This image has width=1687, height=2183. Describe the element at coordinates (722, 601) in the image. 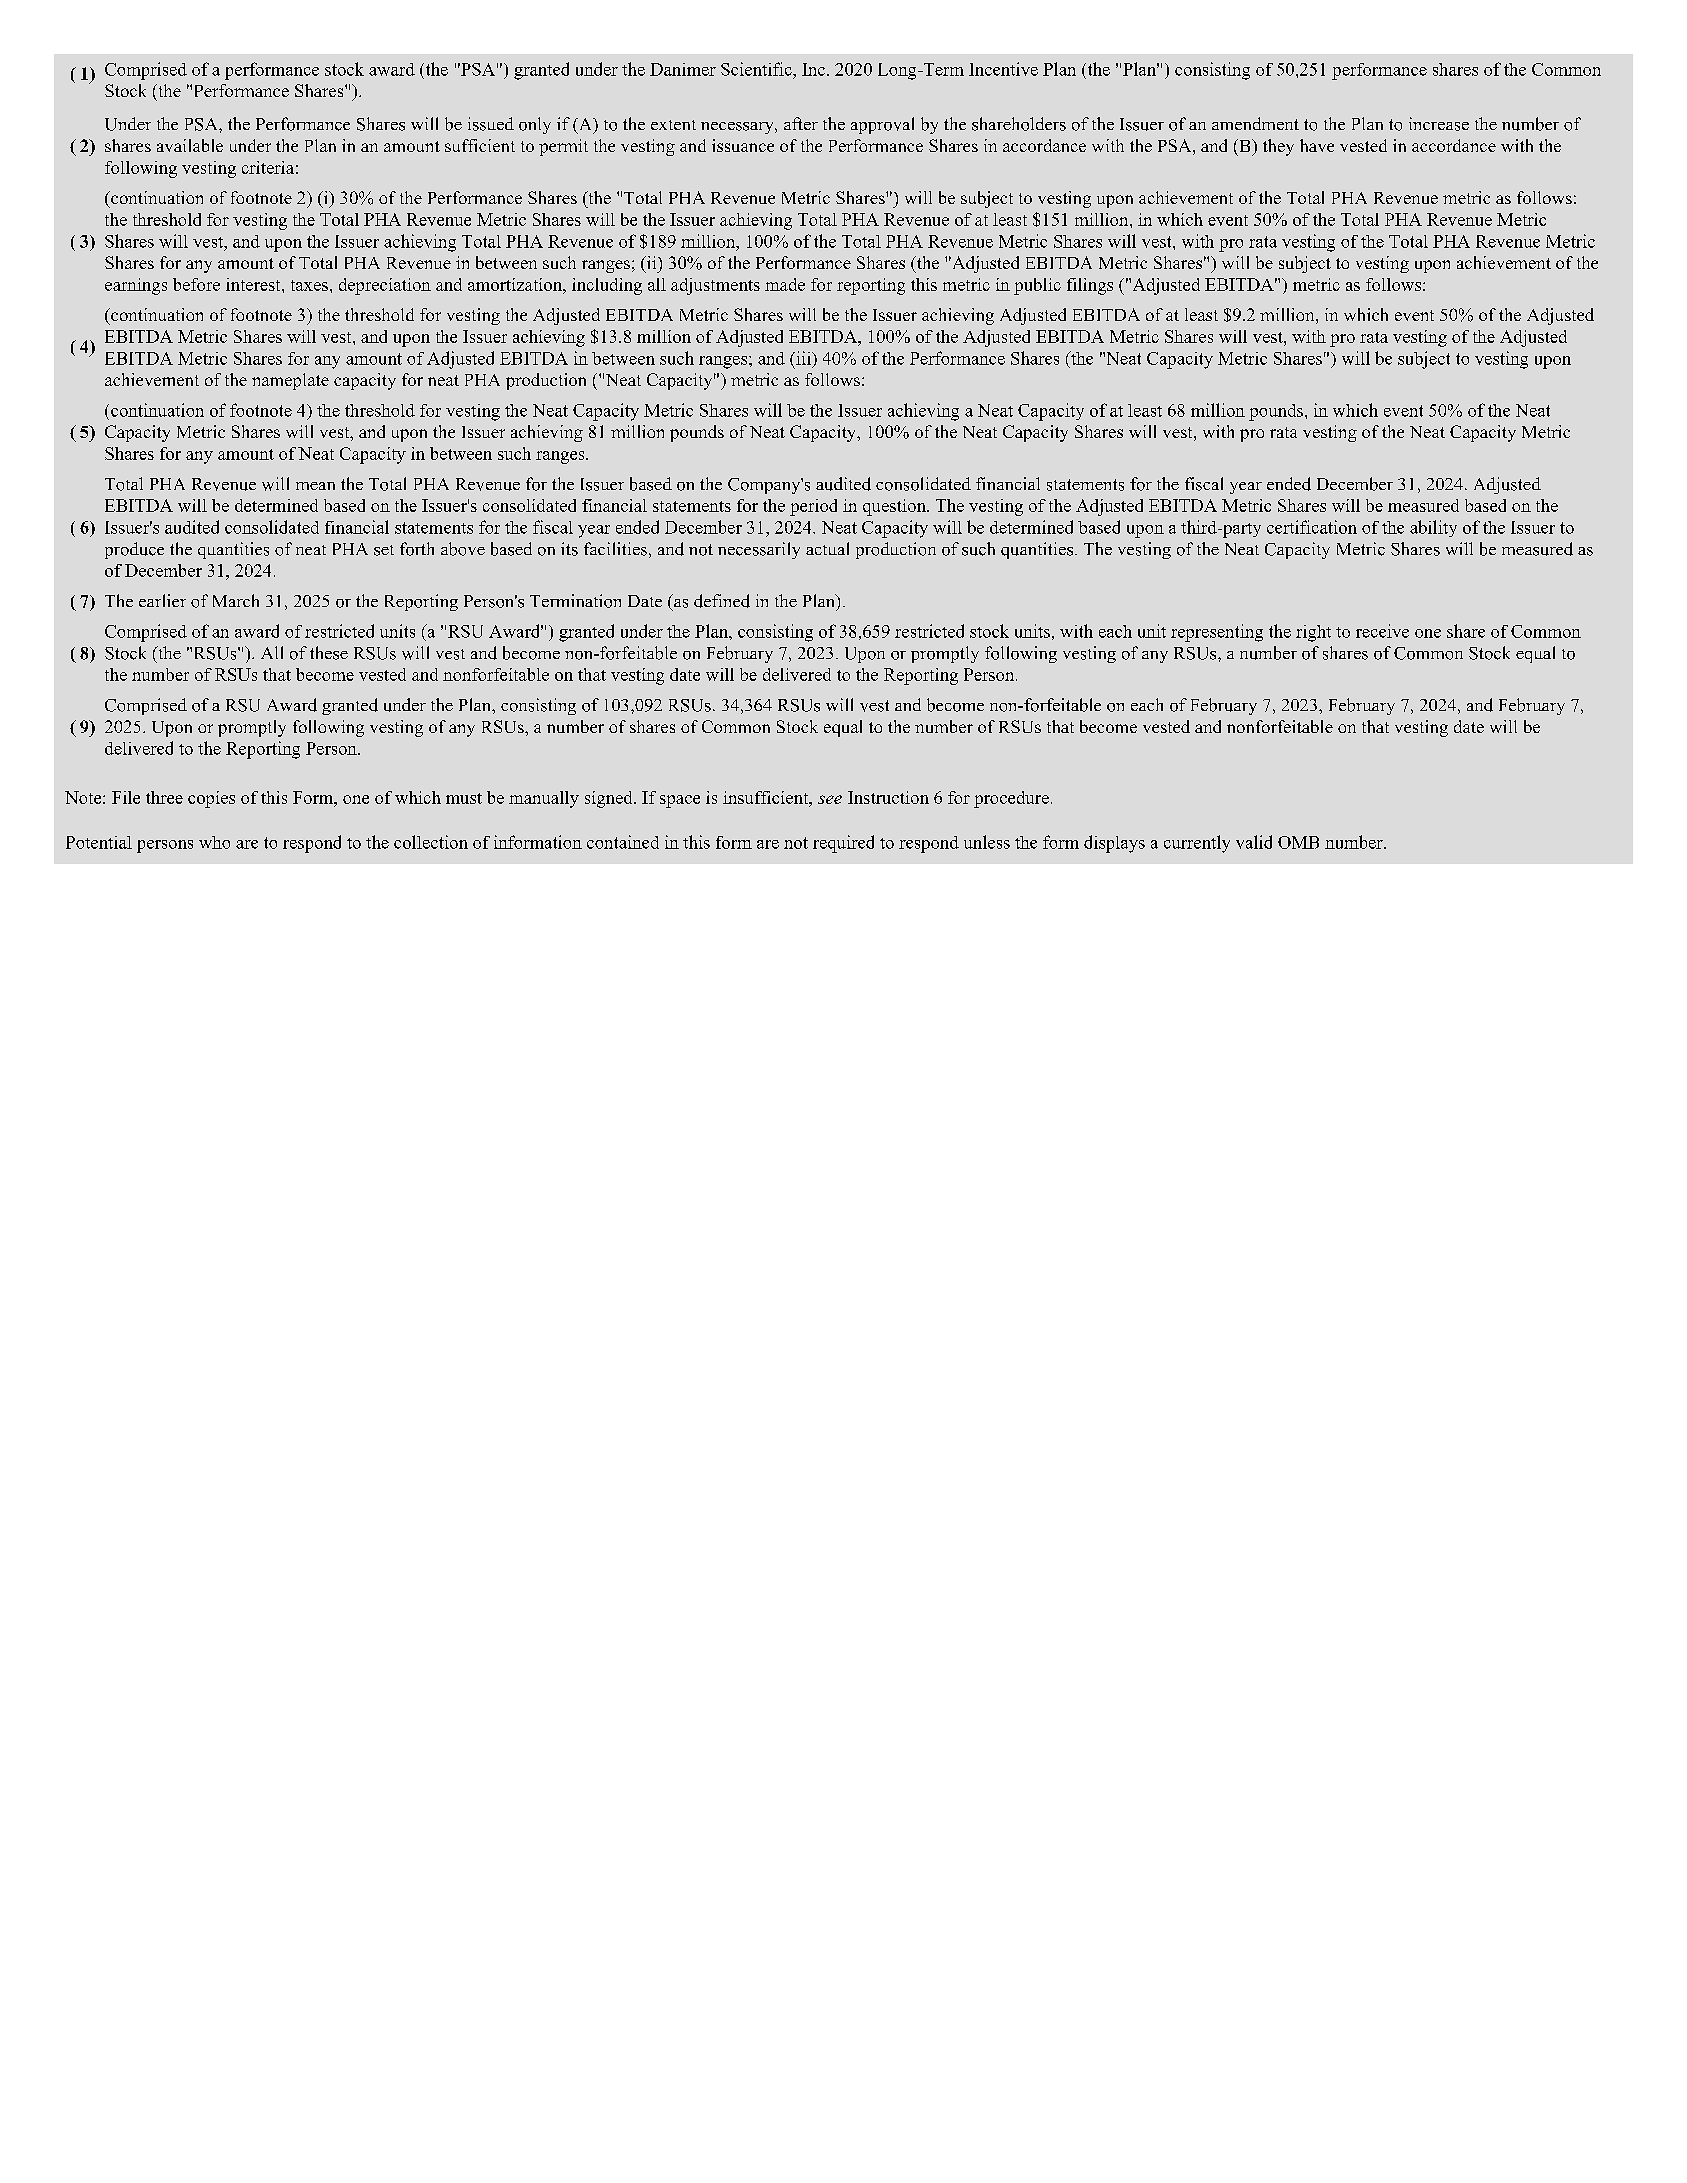

I see `defined` at that location.
